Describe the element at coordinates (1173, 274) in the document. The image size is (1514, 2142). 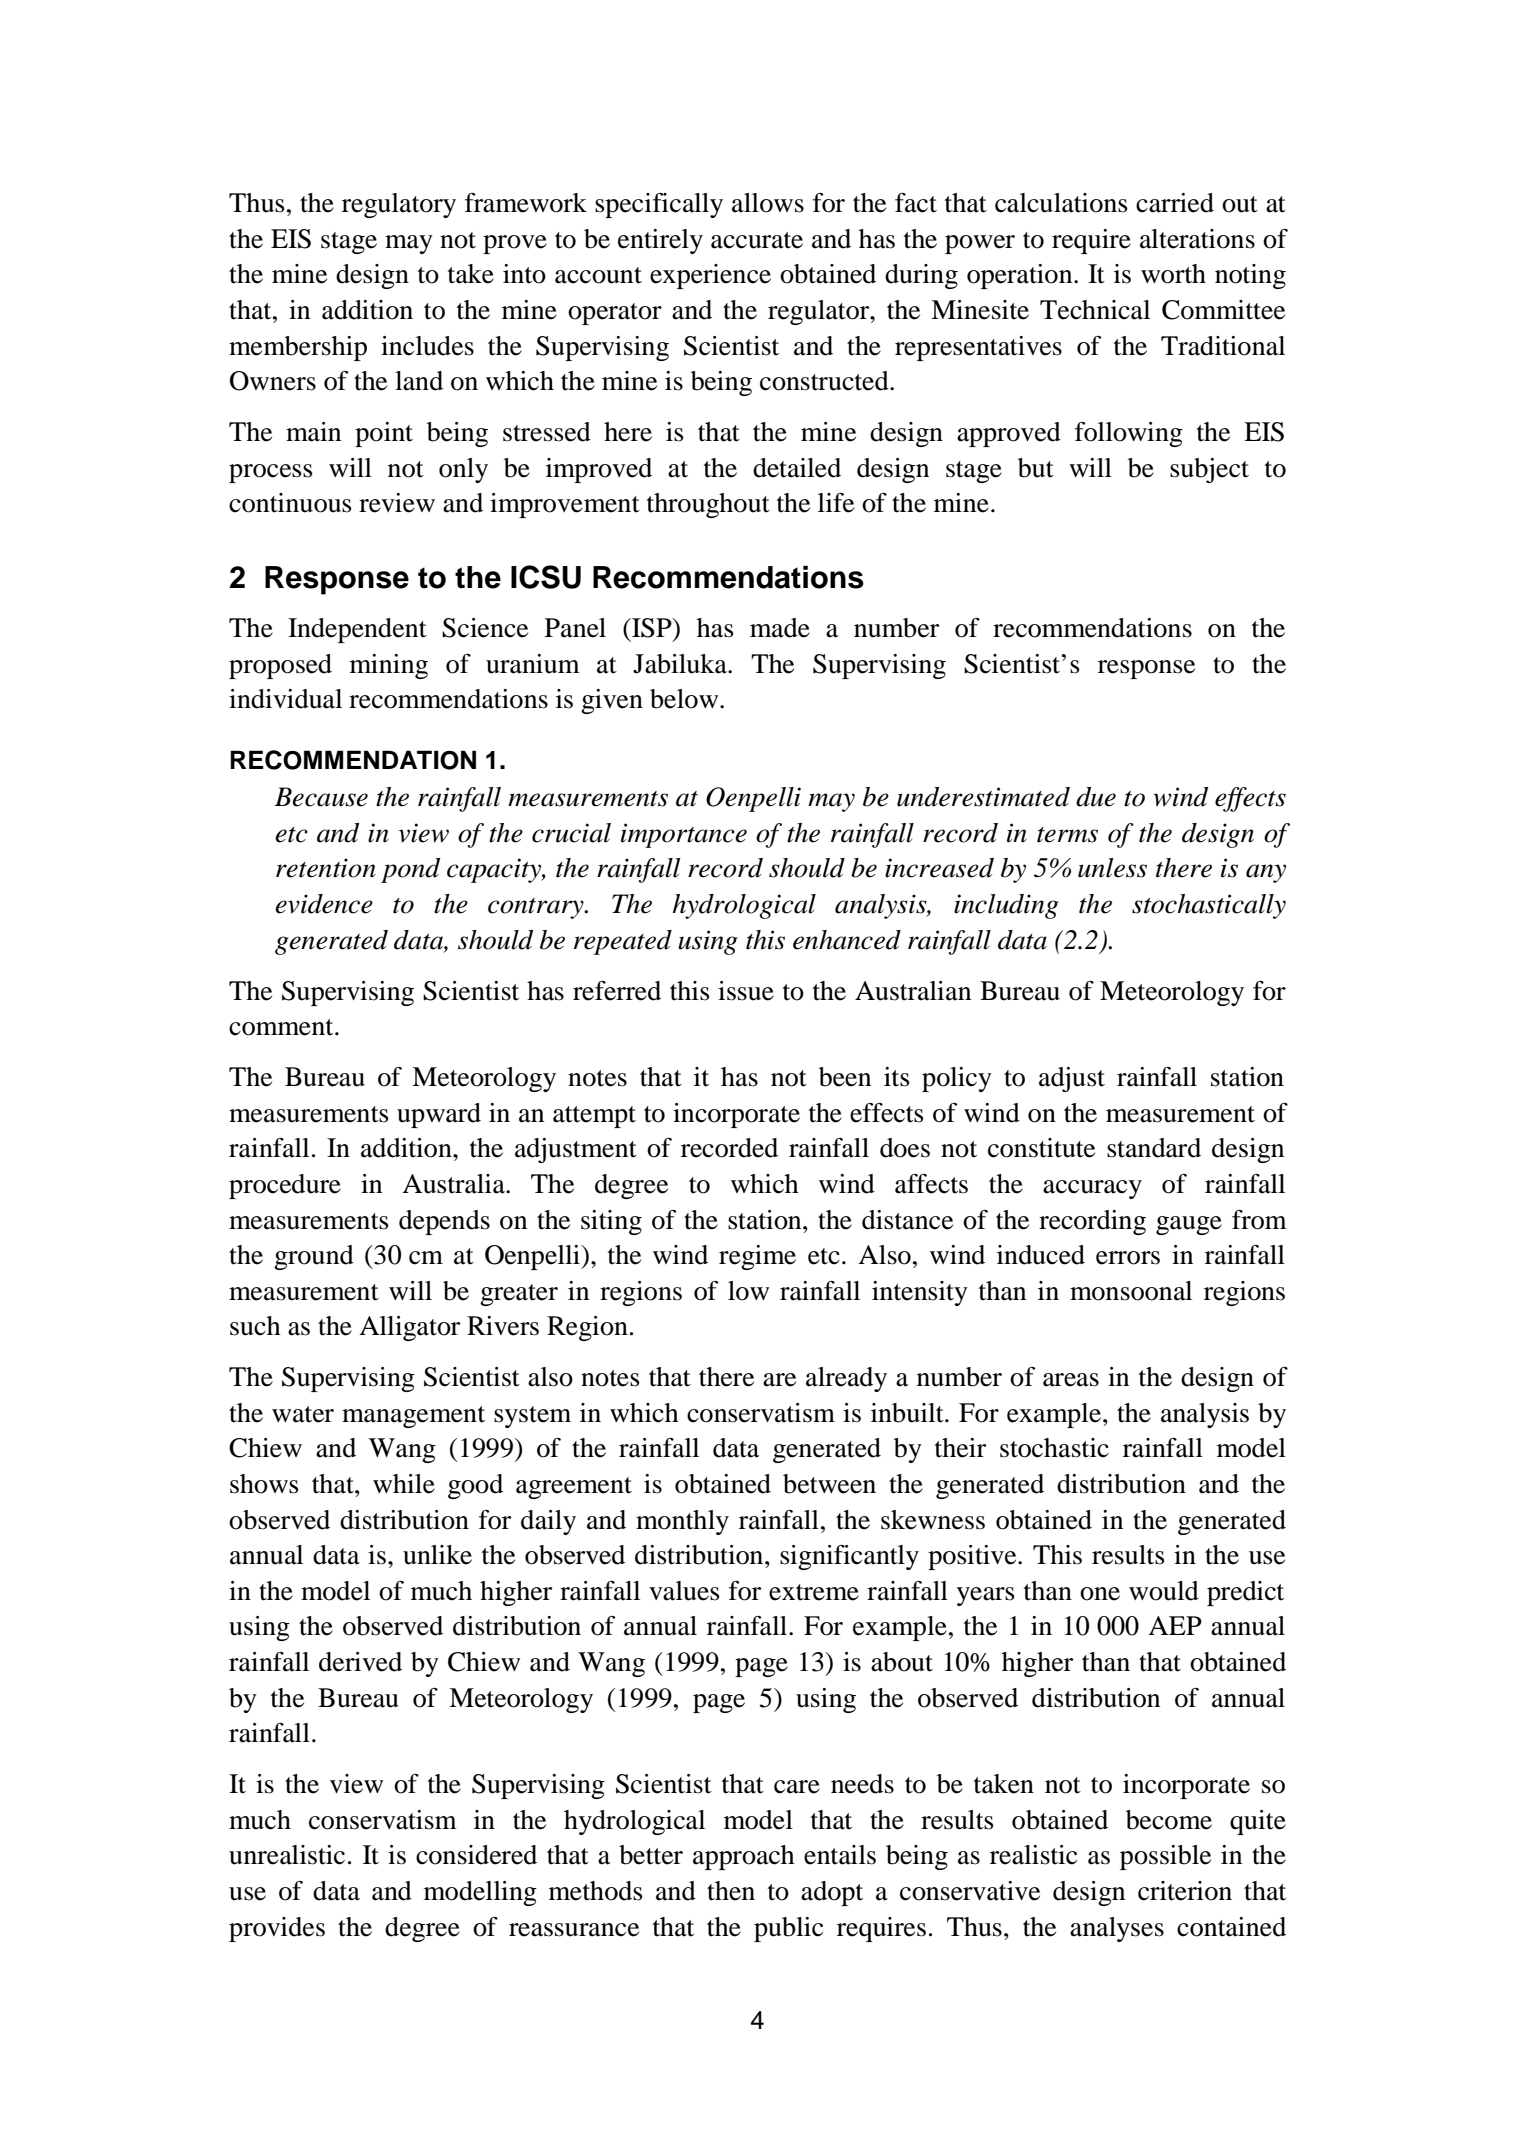
I see `worth` at that location.
